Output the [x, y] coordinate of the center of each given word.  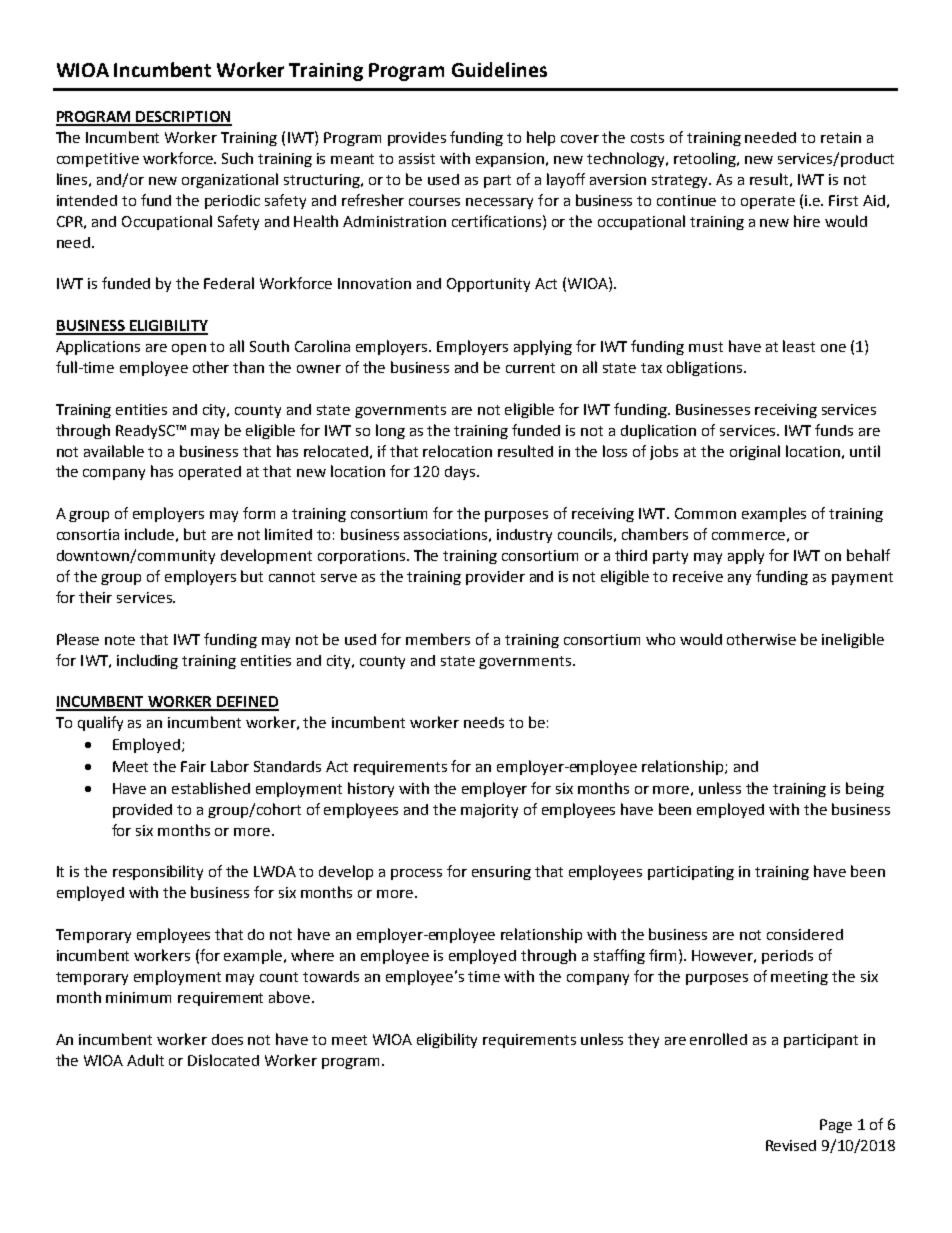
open [189, 349]
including [147, 661]
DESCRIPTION [183, 118]
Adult [145, 1060]
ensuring [501, 873]
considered [805, 934]
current [530, 368]
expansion [511, 160]
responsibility [158, 872]
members [438, 639]
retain [841, 137]
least [799, 346]
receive [698, 576]
